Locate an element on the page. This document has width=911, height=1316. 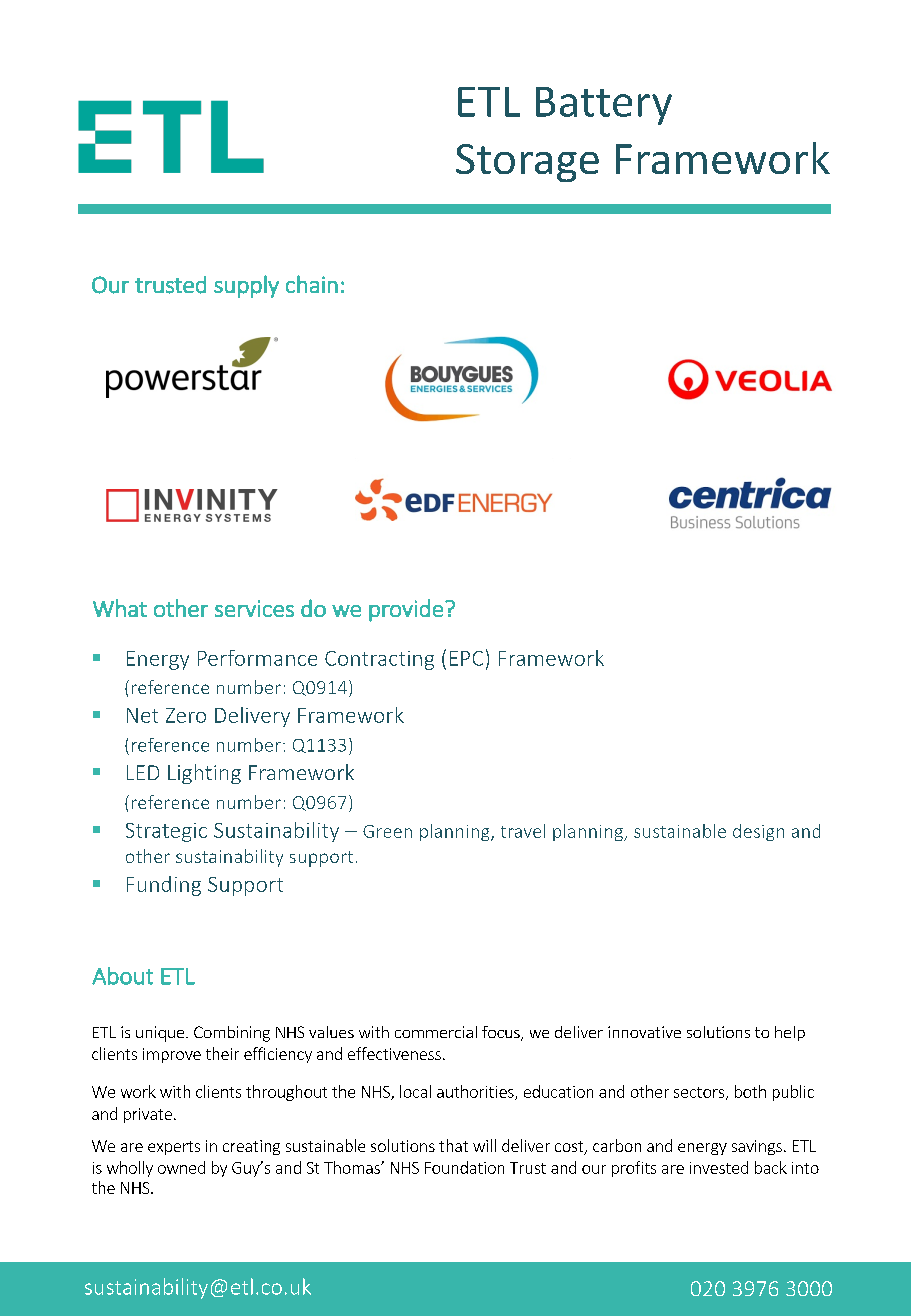
Lighting is located at coordinates (204, 774).
